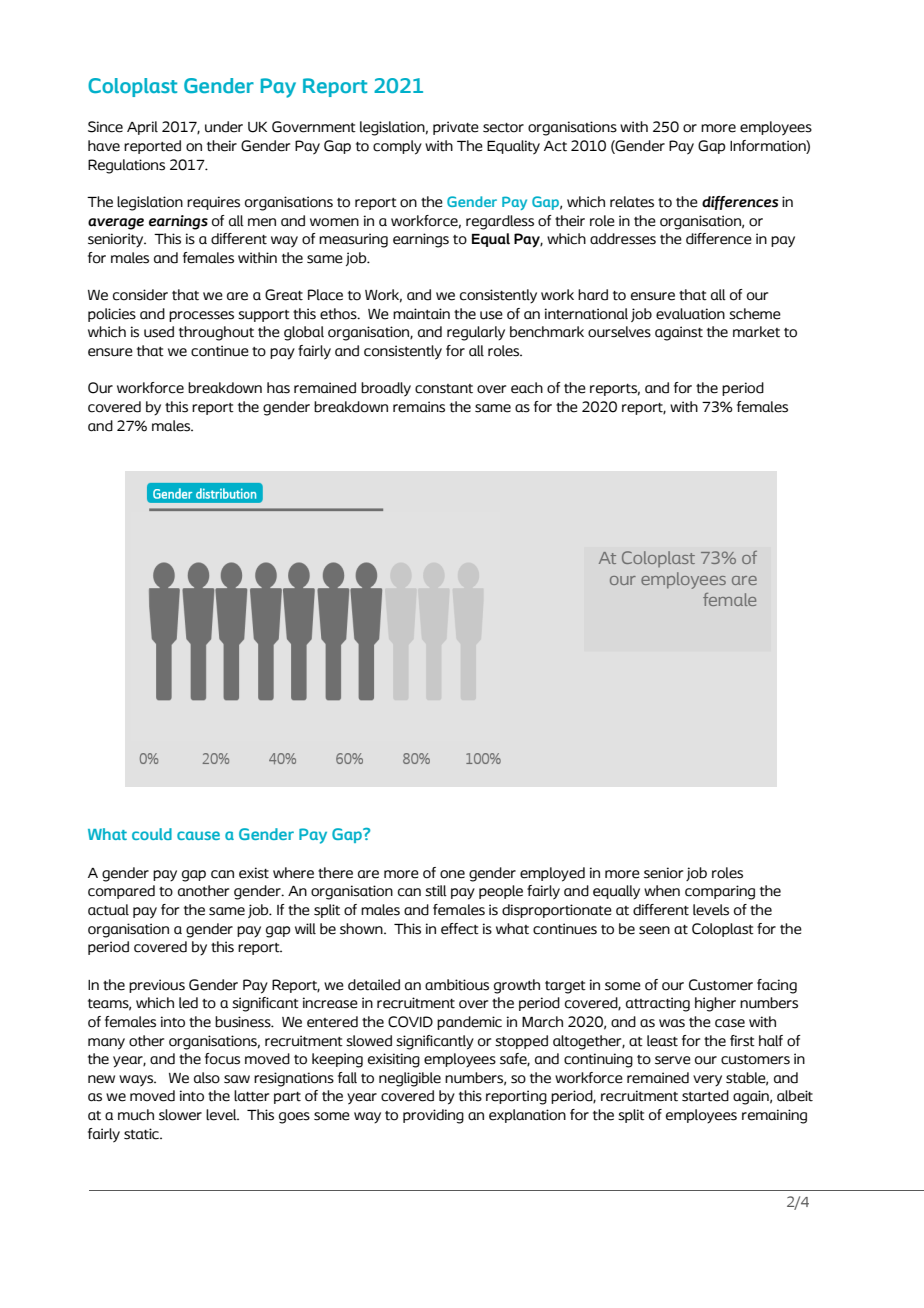 The width and height of the image is (924, 1308). What do you see at coordinates (632, 202) in the image?
I see `relates` at bounding box center [632, 202].
